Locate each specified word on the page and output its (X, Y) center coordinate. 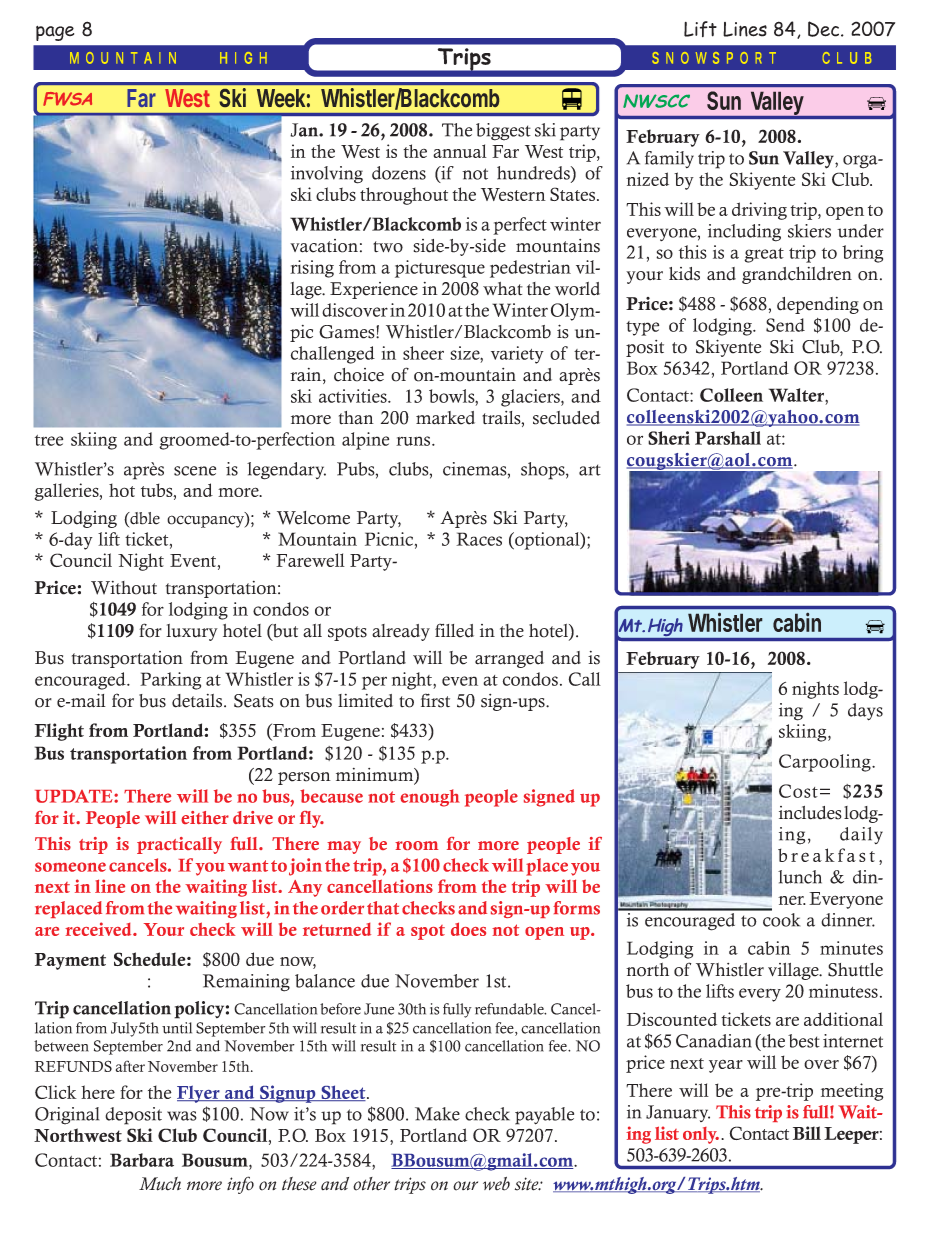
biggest (503, 132)
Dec (825, 29)
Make (437, 1114)
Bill (807, 1133)
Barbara (142, 1160)
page (55, 33)
